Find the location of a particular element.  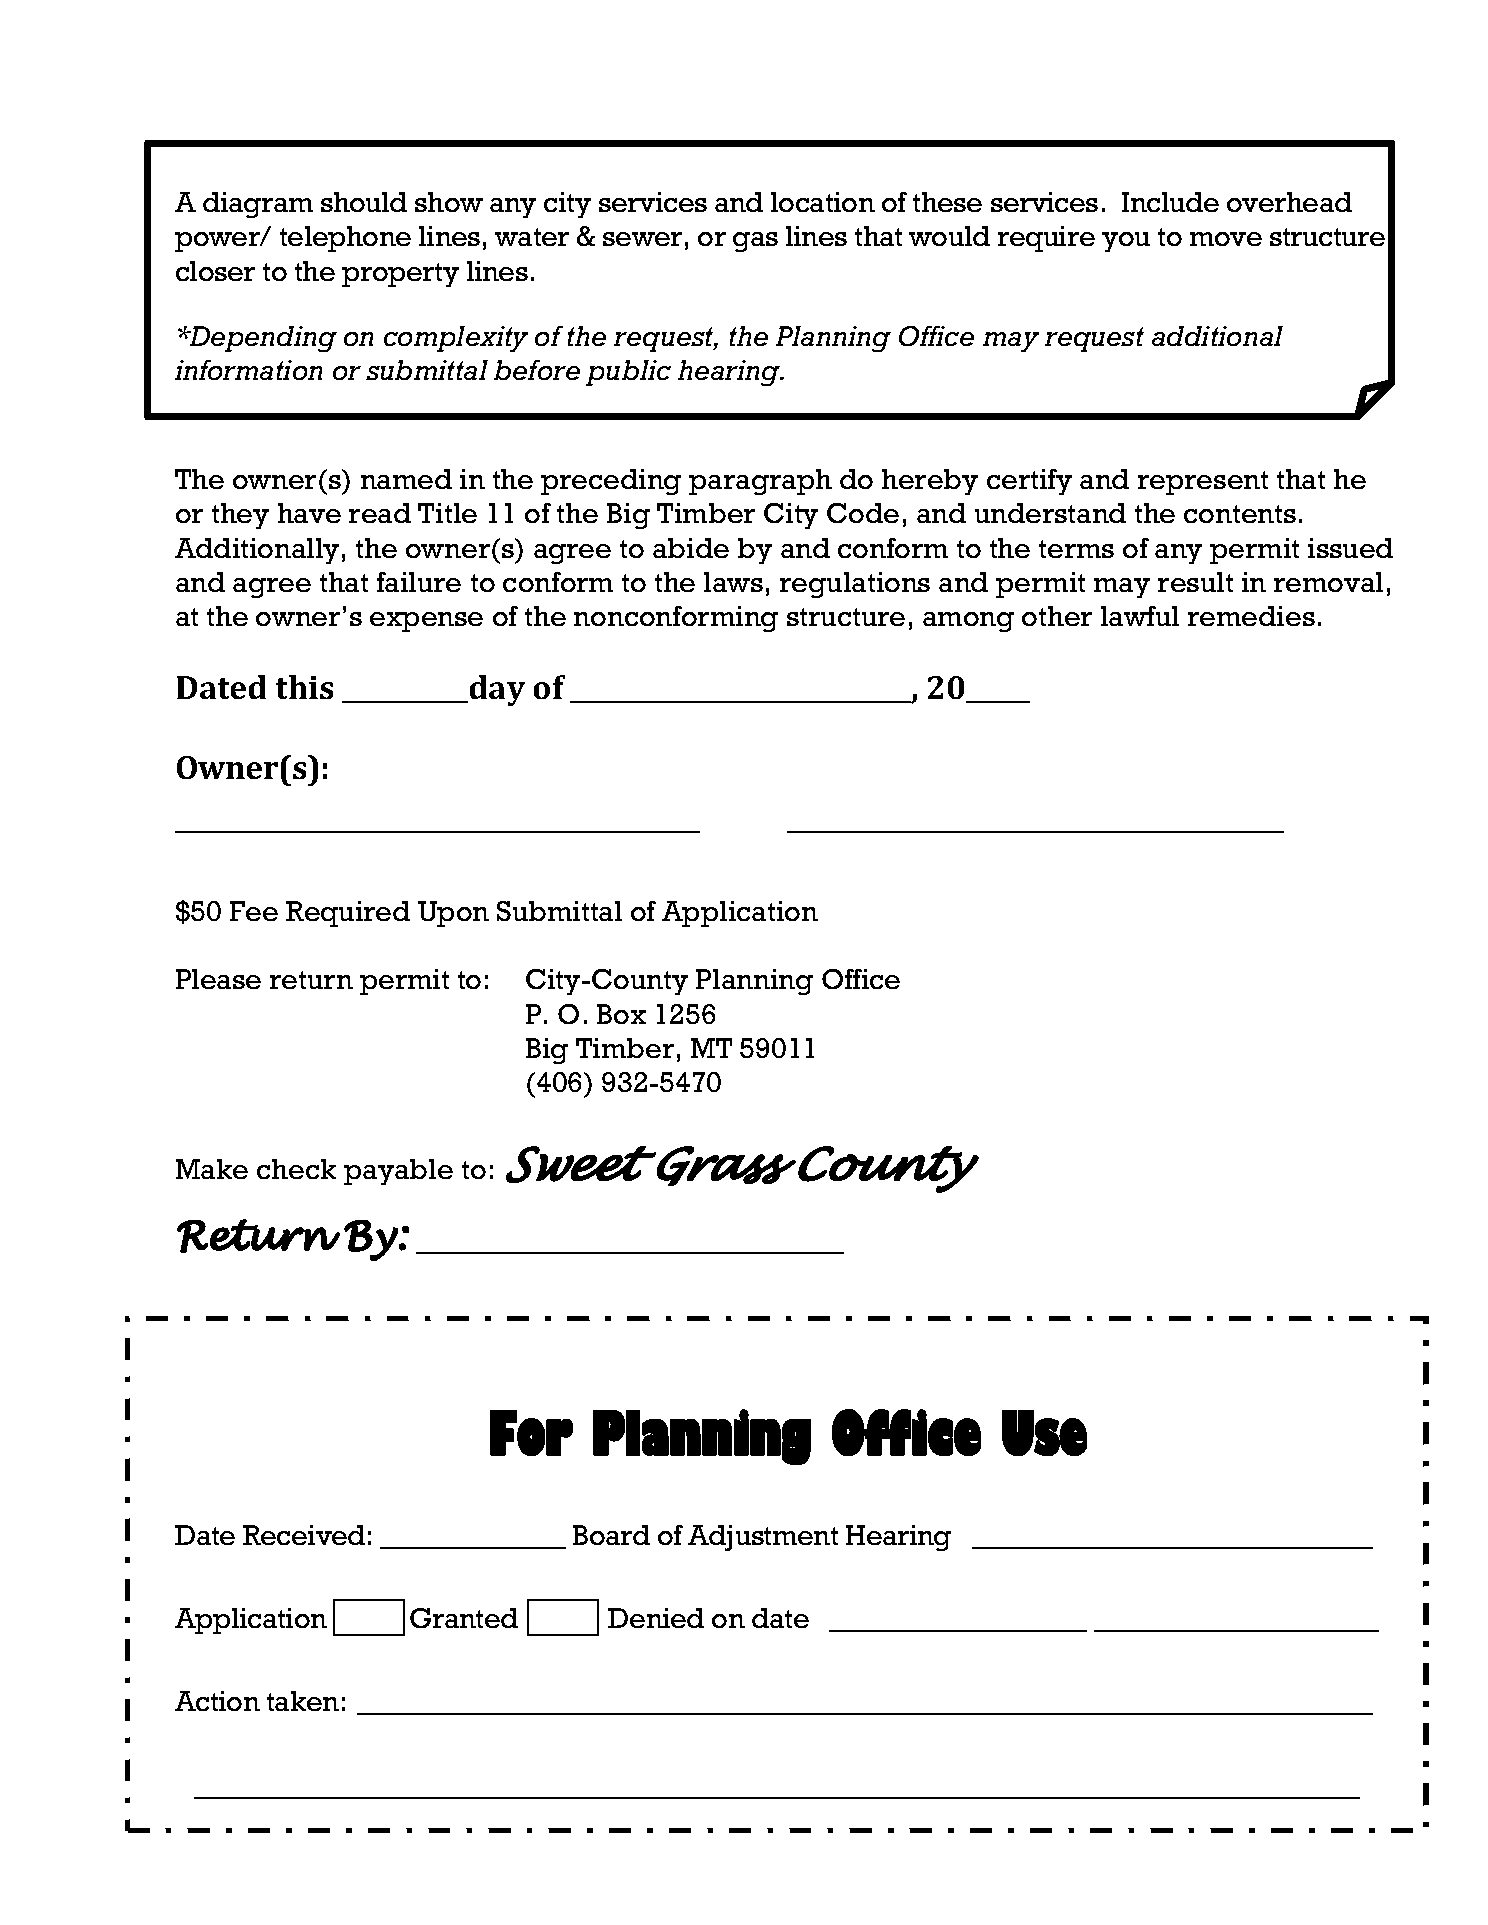

move is located at coordinates (1226, 239).
